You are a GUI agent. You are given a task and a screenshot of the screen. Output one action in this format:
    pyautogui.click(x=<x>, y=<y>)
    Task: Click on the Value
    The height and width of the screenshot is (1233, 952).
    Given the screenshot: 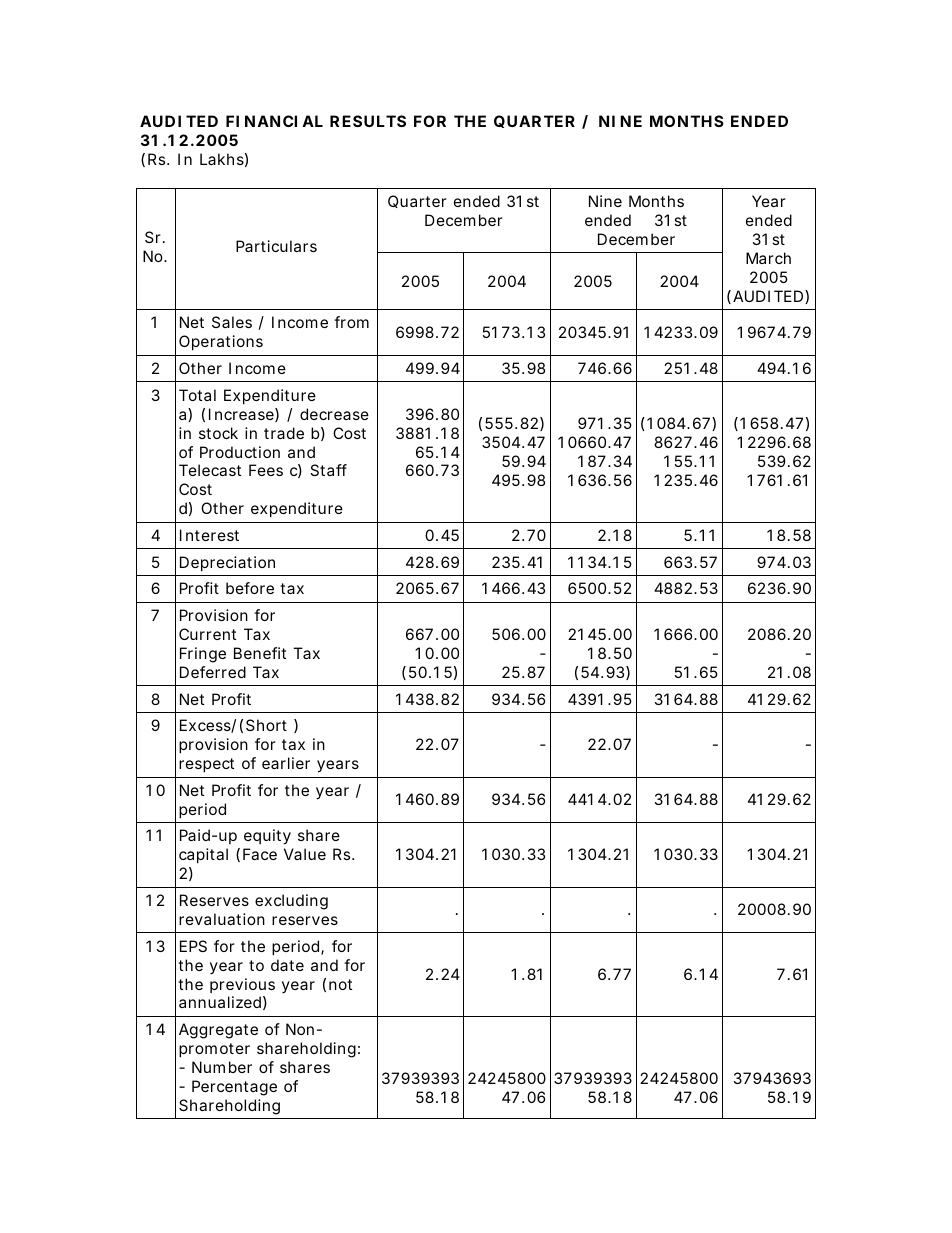 What is the action you would take?
    pyautogui.click(x=305, y=854)
